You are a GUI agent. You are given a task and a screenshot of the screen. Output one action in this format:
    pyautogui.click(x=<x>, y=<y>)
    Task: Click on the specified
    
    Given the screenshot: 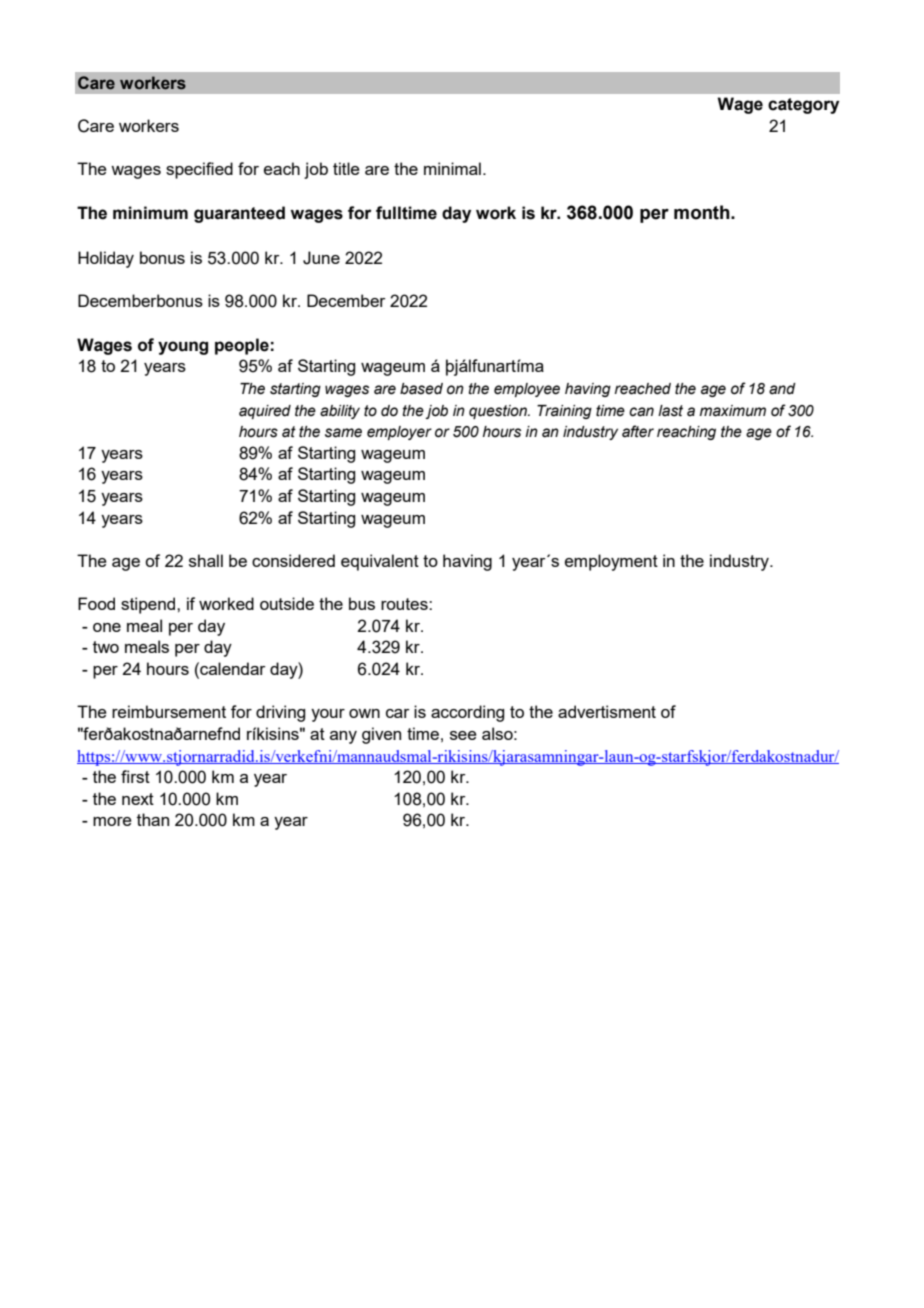 What is the action you would take?
    pyautogui.click(x=199, y=170)
